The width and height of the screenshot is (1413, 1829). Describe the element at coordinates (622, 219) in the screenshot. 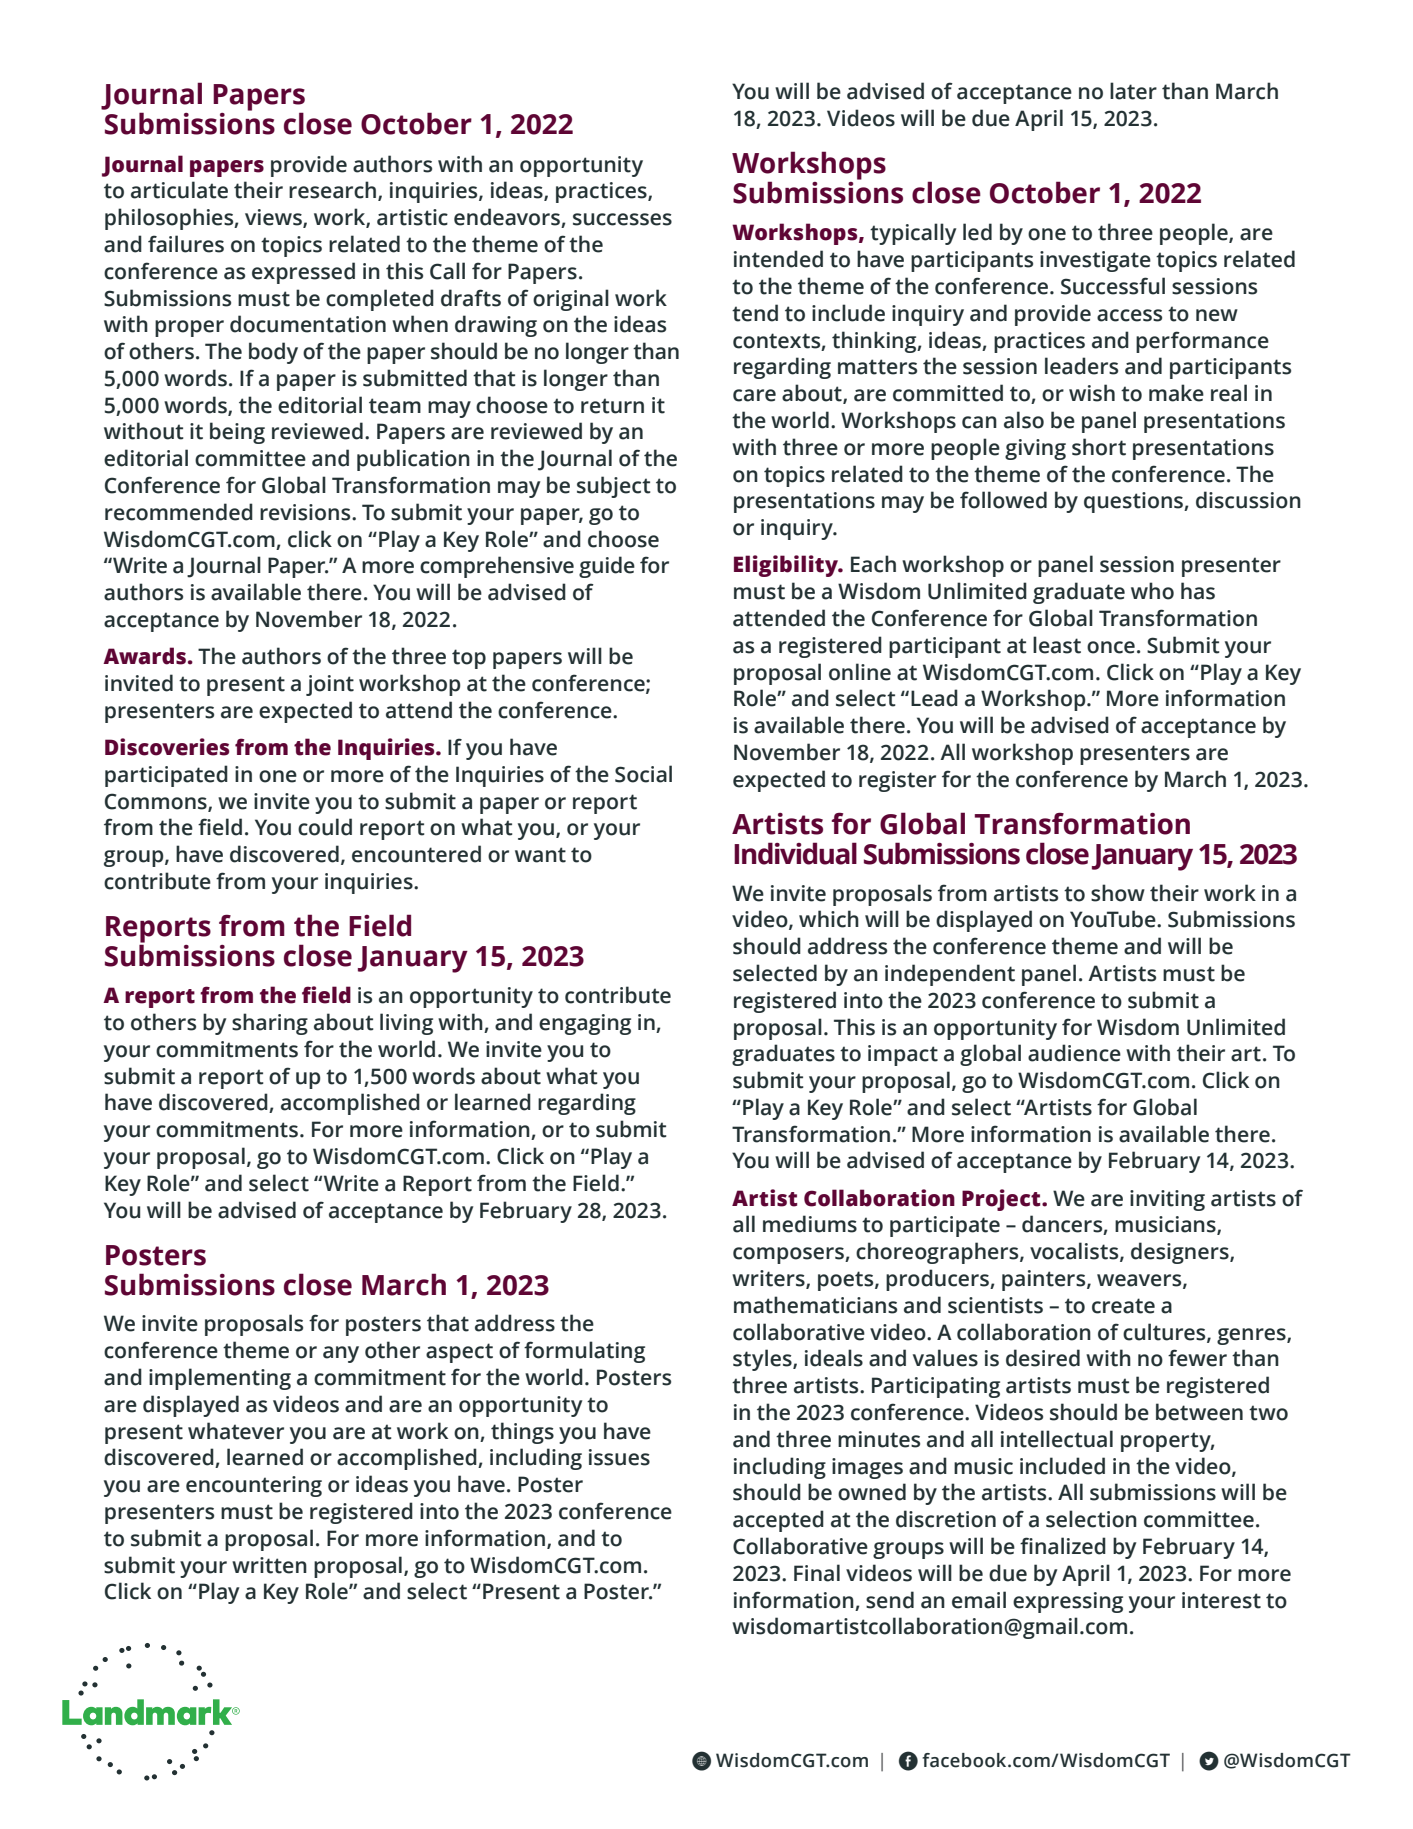

I see `successes` at that location.
